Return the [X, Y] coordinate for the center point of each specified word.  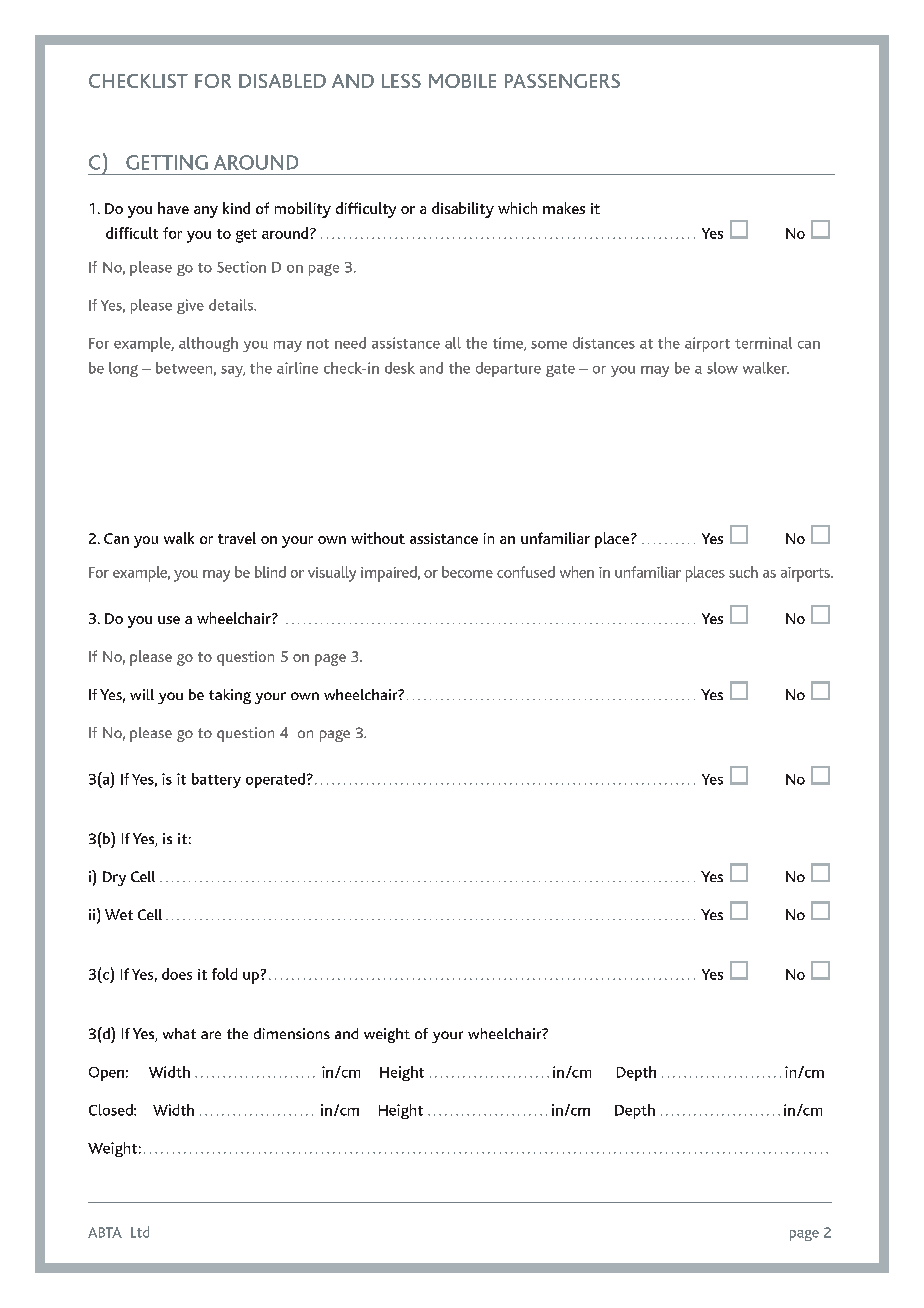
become [467, 572]
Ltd [140, 1232]
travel [237, 538]
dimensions [292, 1033]
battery [216, 780]
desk [400, 368]
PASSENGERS [562, 81]
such [743, 572]
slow [722, 368]
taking [230, 696]
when [577, 572]
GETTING [167, 162]
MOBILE [462, 81]
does [177, 974]
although [208, 344]
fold [224, 974]
